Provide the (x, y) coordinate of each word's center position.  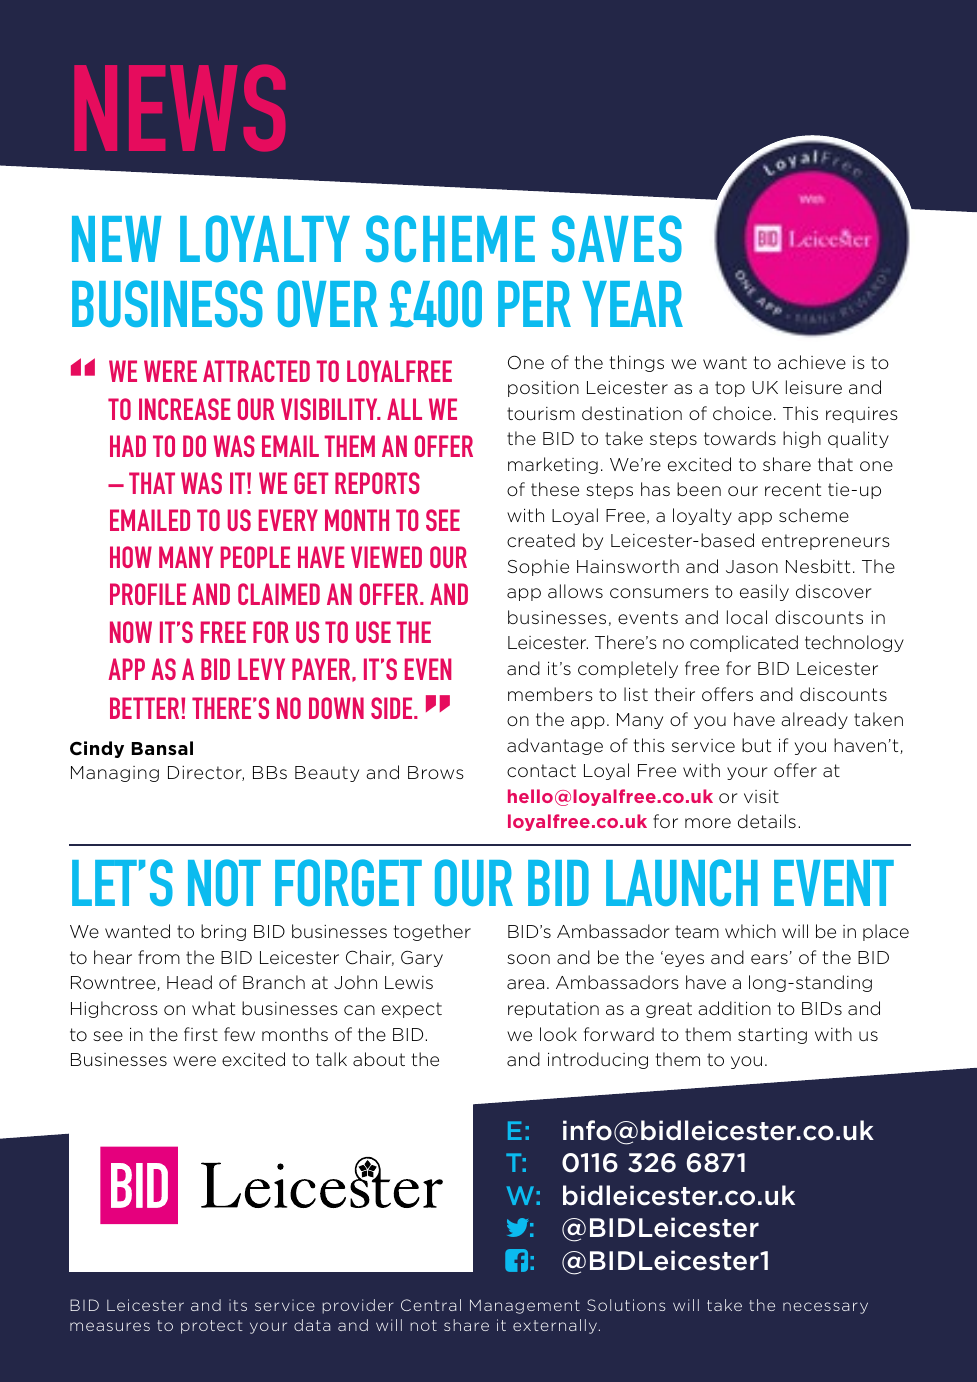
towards (740, 438)
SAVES (617, 238)
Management (525, 1306)
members (550, 694)
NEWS (180, 108)
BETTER (146, 708)
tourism (541, 413)
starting (772, 1036)
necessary (825, 1308)
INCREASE (185, 409)
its (238, 1305)
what (213, 1008)
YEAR (632, 304)
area (525, 984)
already (814, 720)
